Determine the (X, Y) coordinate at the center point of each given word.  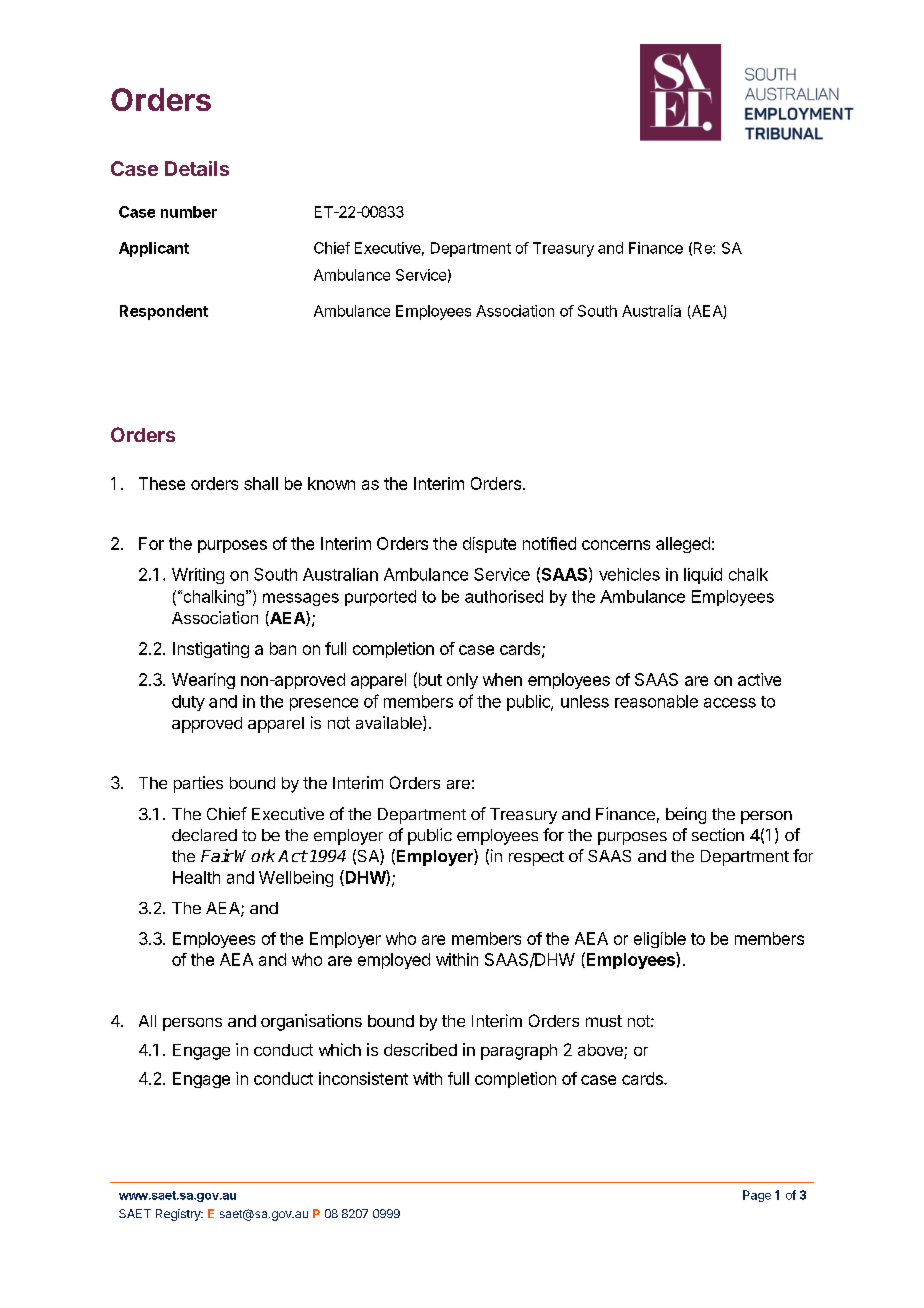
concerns (616, 545)
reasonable (656, 701)
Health (196, 877)
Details (197, 168)
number (189, 212)
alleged (683, 545)
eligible (660, 940)
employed (394, 961)
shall (261, 483)
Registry (179, 1215)
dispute (489, 545)
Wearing (203, 681)
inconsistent (363, 1078)
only (462, 681)
